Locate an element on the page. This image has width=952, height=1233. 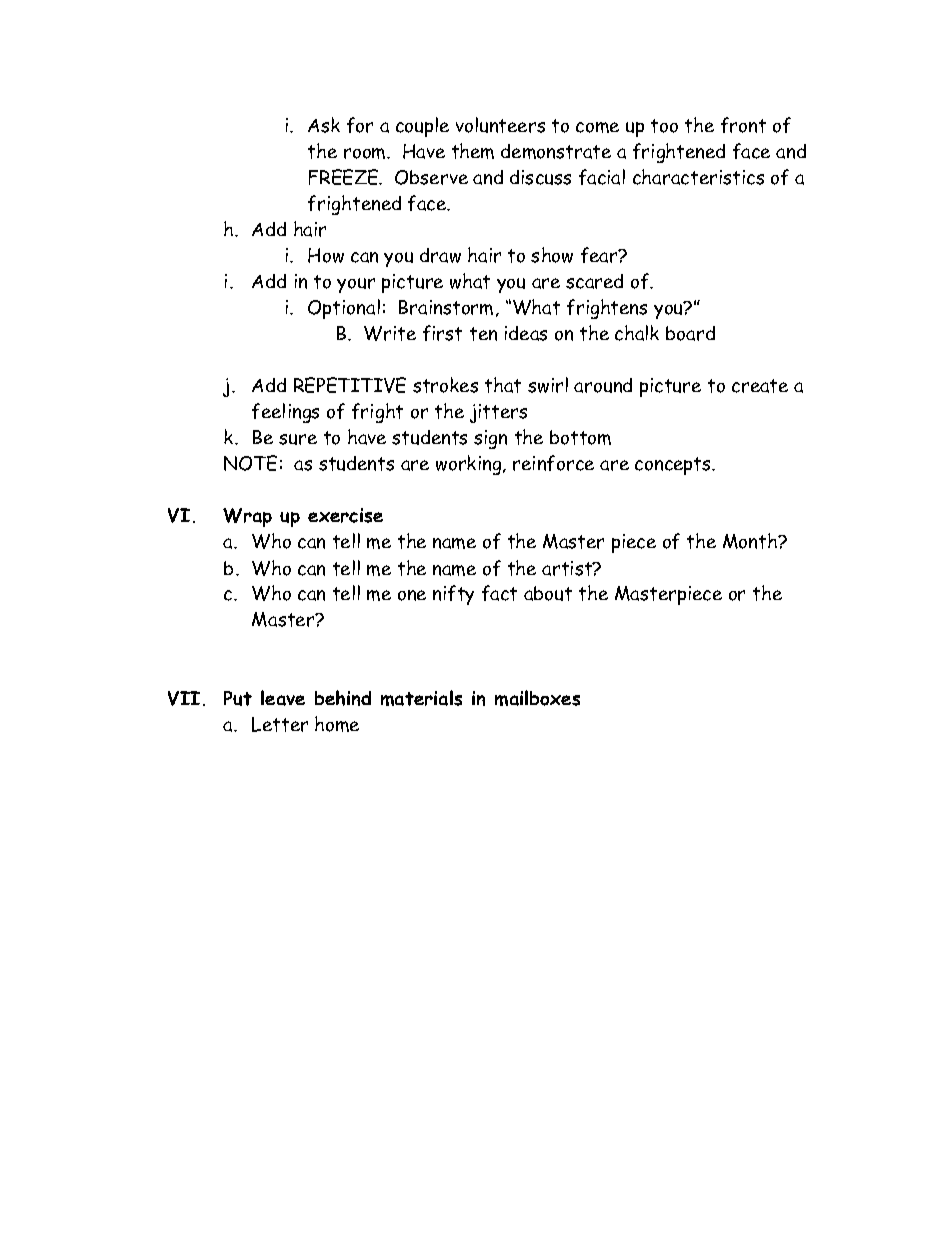
Wrap is located at coordinates (247, 517).
